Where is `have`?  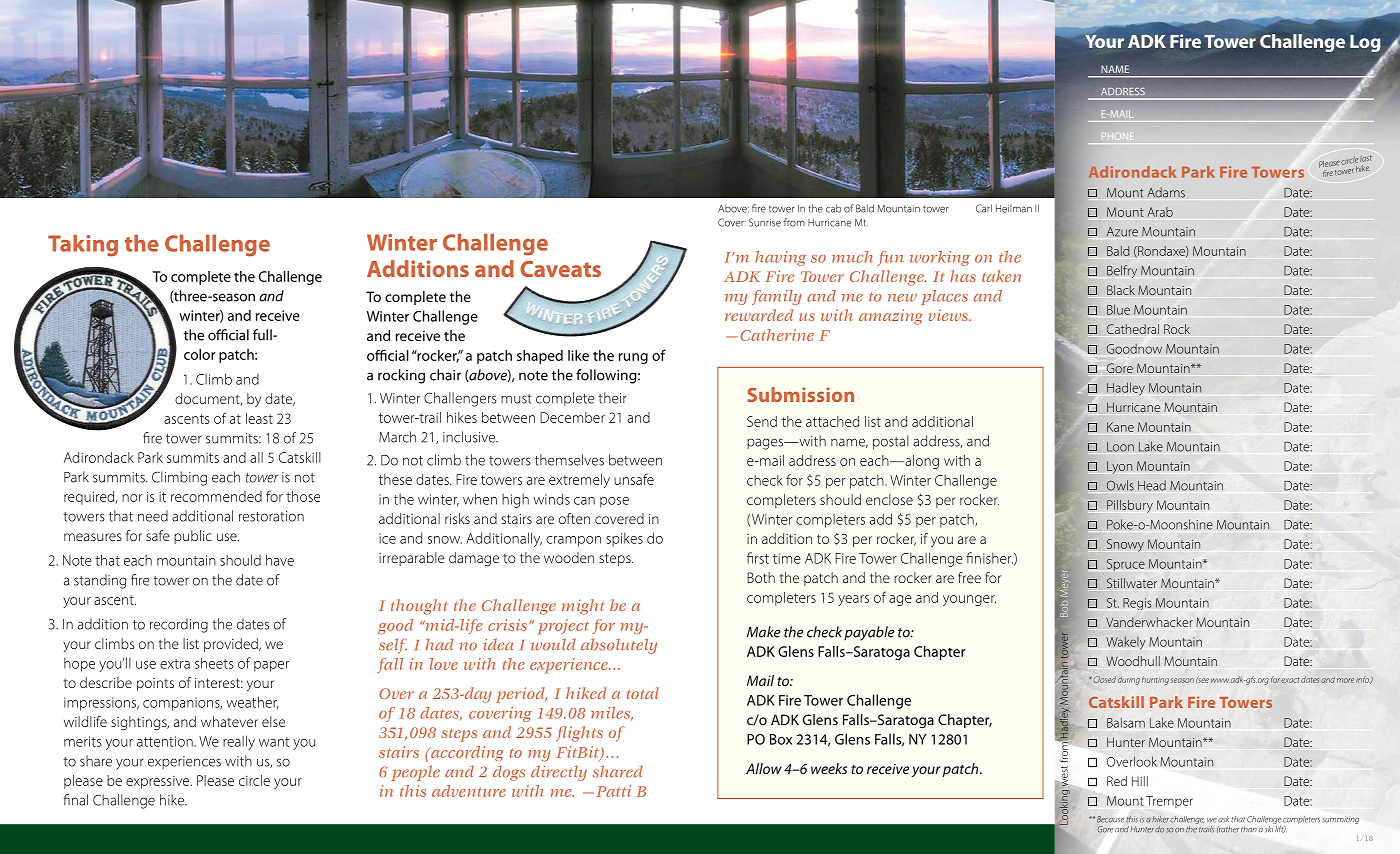 have is located at coordinates (280, 560).
